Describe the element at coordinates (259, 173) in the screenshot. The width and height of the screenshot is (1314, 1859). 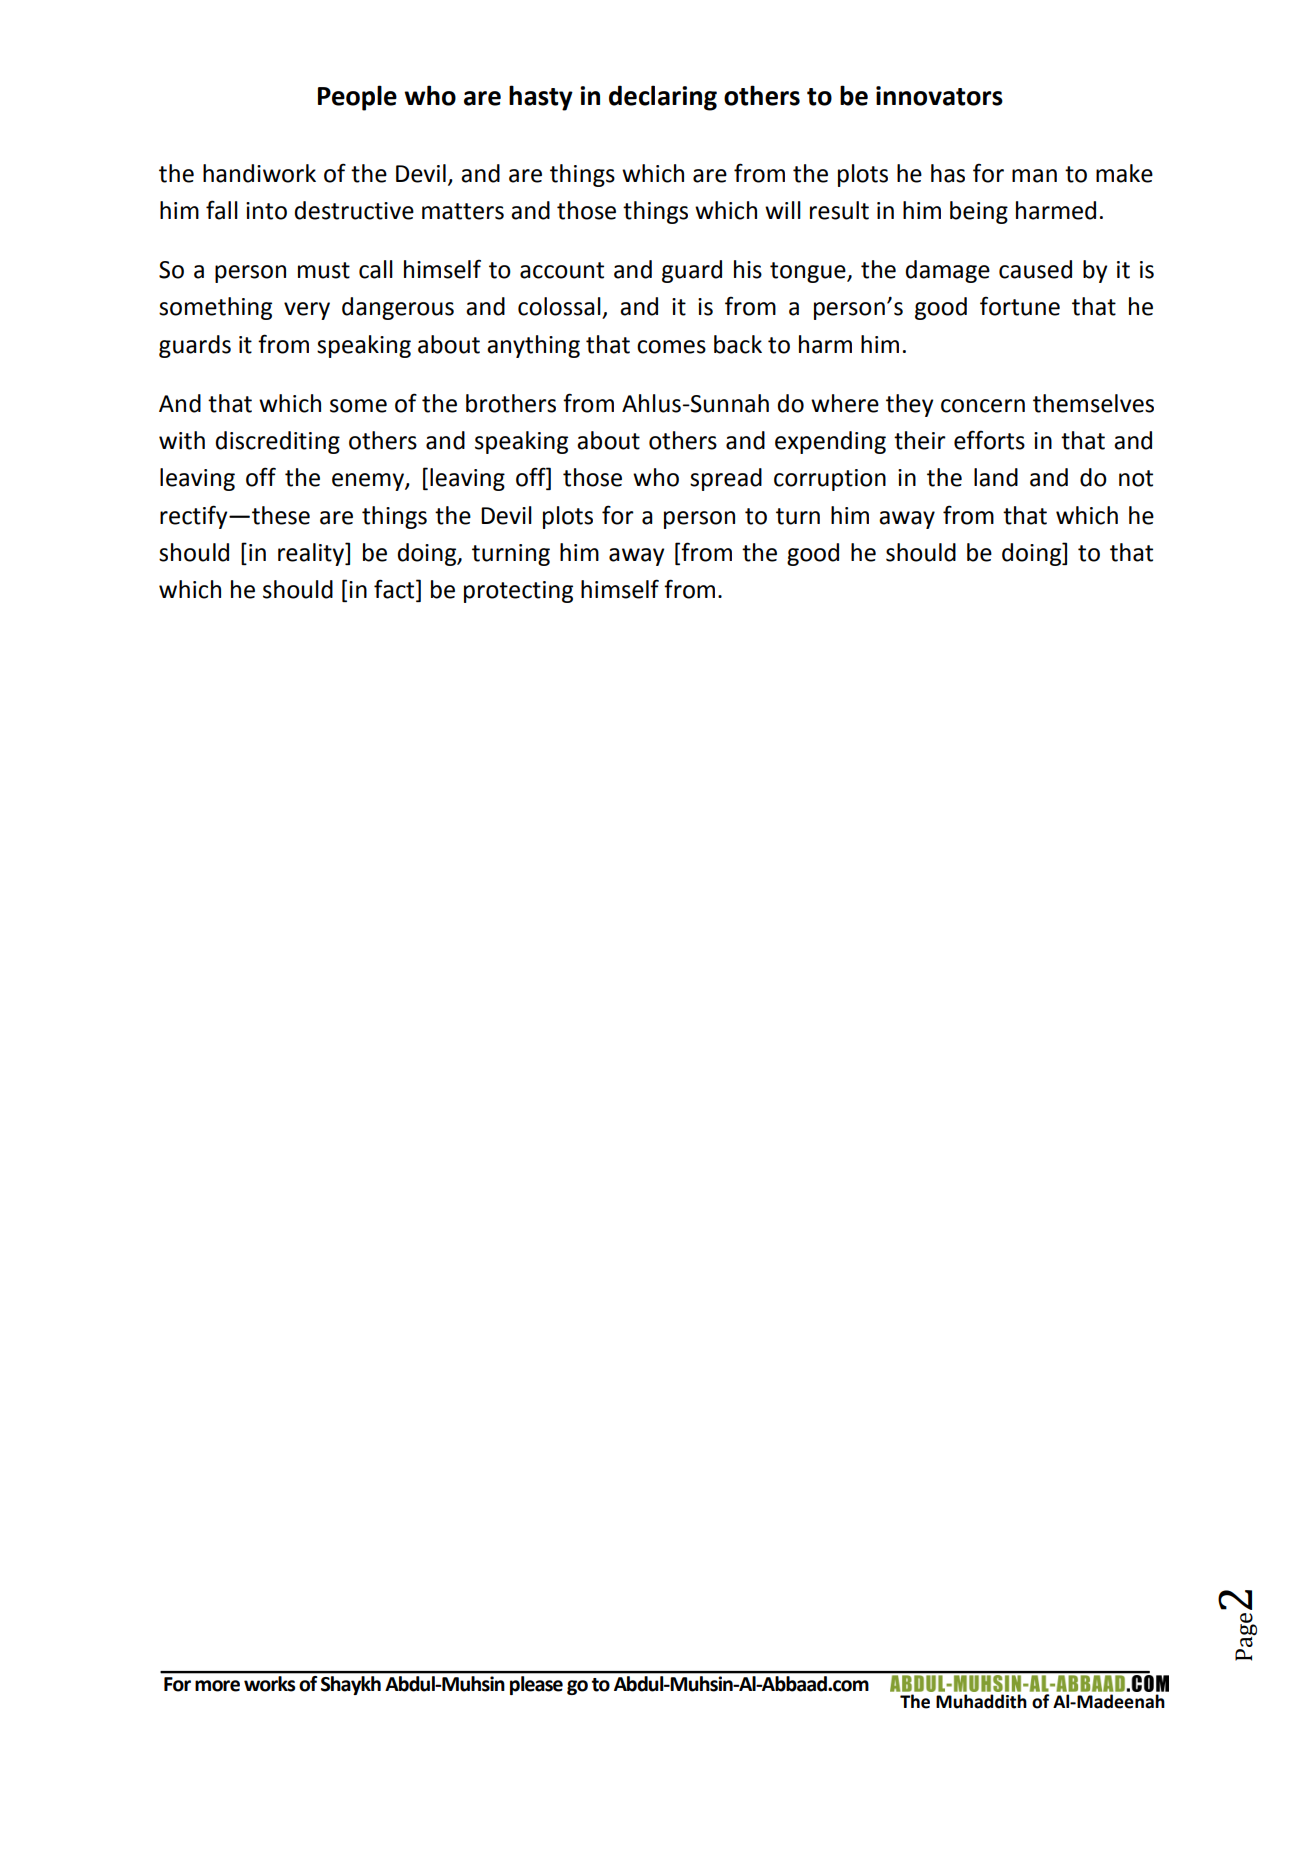
I see `handiwork` at that location.
